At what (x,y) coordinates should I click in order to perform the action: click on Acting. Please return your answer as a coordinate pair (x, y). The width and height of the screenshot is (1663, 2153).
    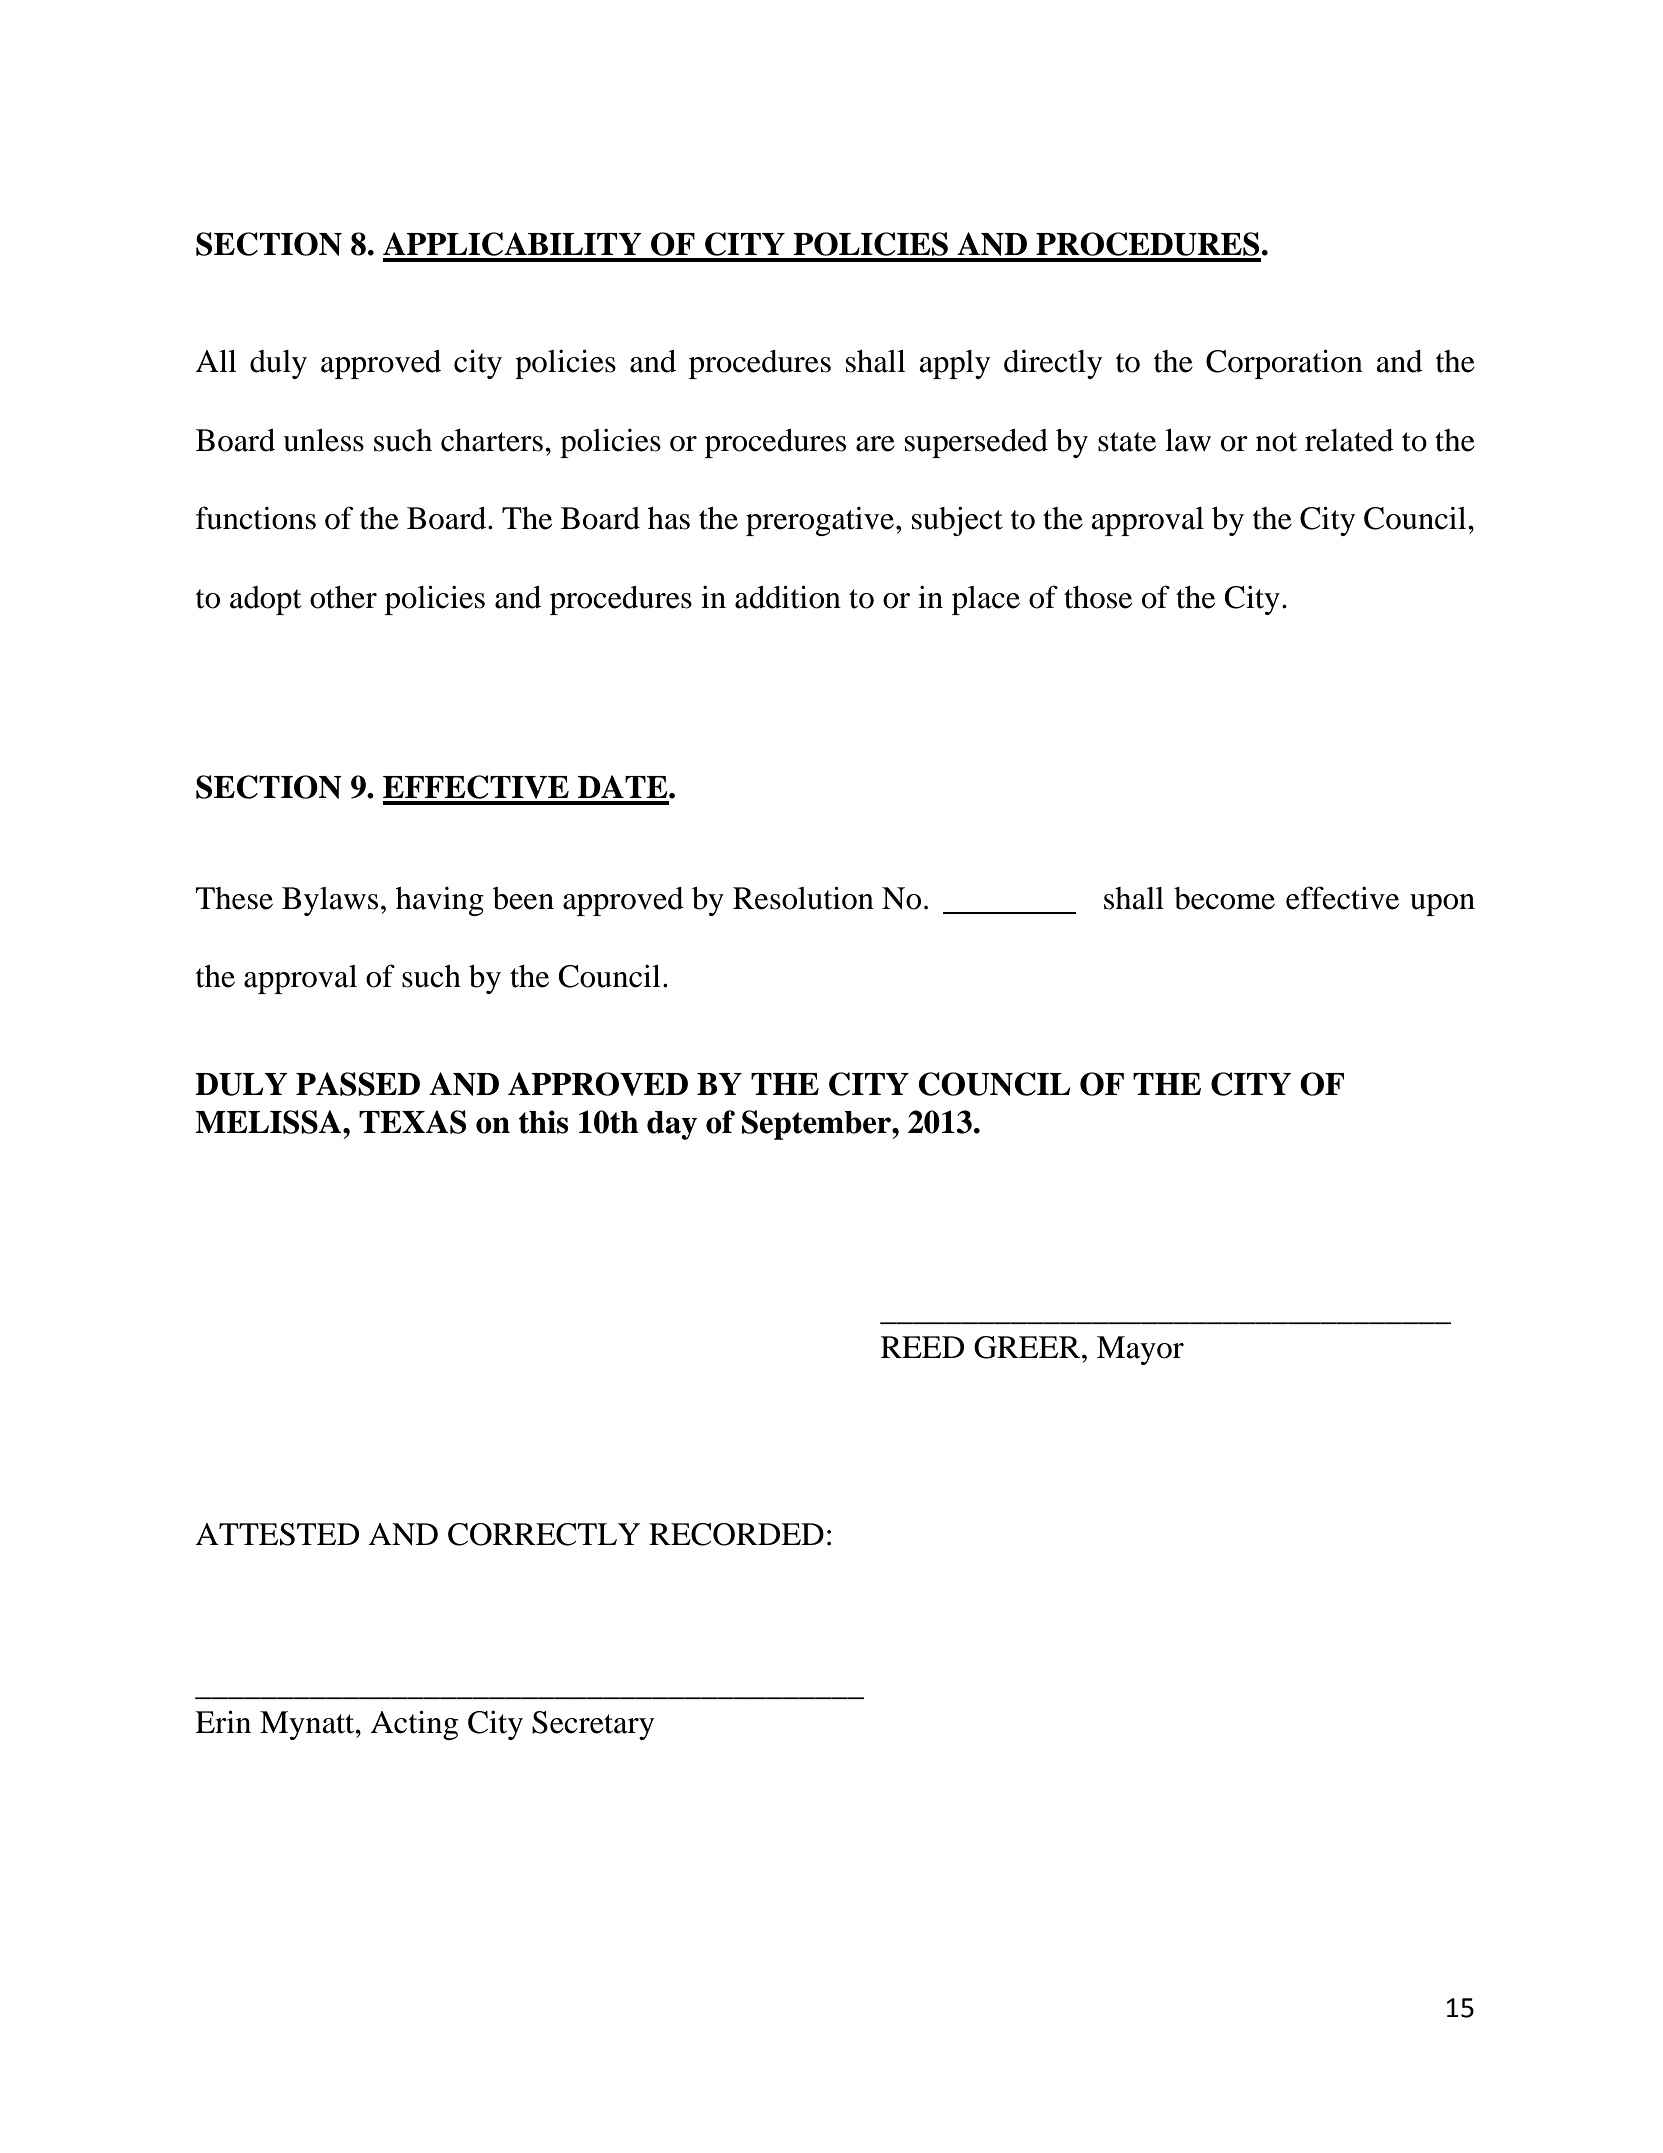
    Looking at the image, I should click on (414, 1725).
